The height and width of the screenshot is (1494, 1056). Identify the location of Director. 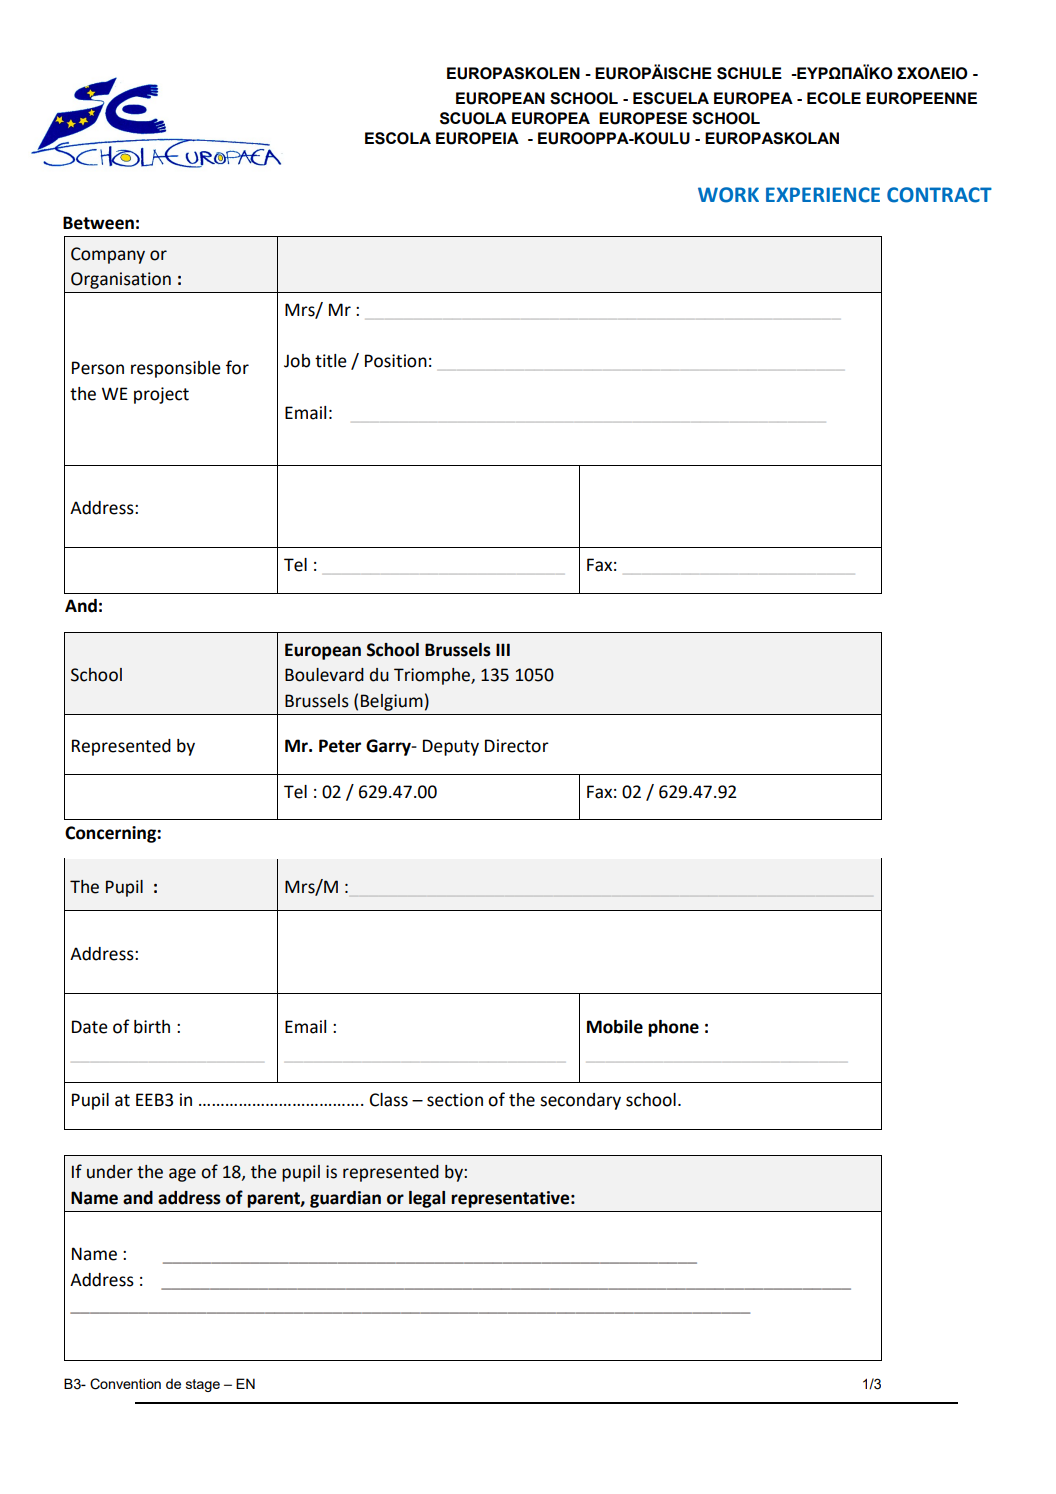
(517, 746).
